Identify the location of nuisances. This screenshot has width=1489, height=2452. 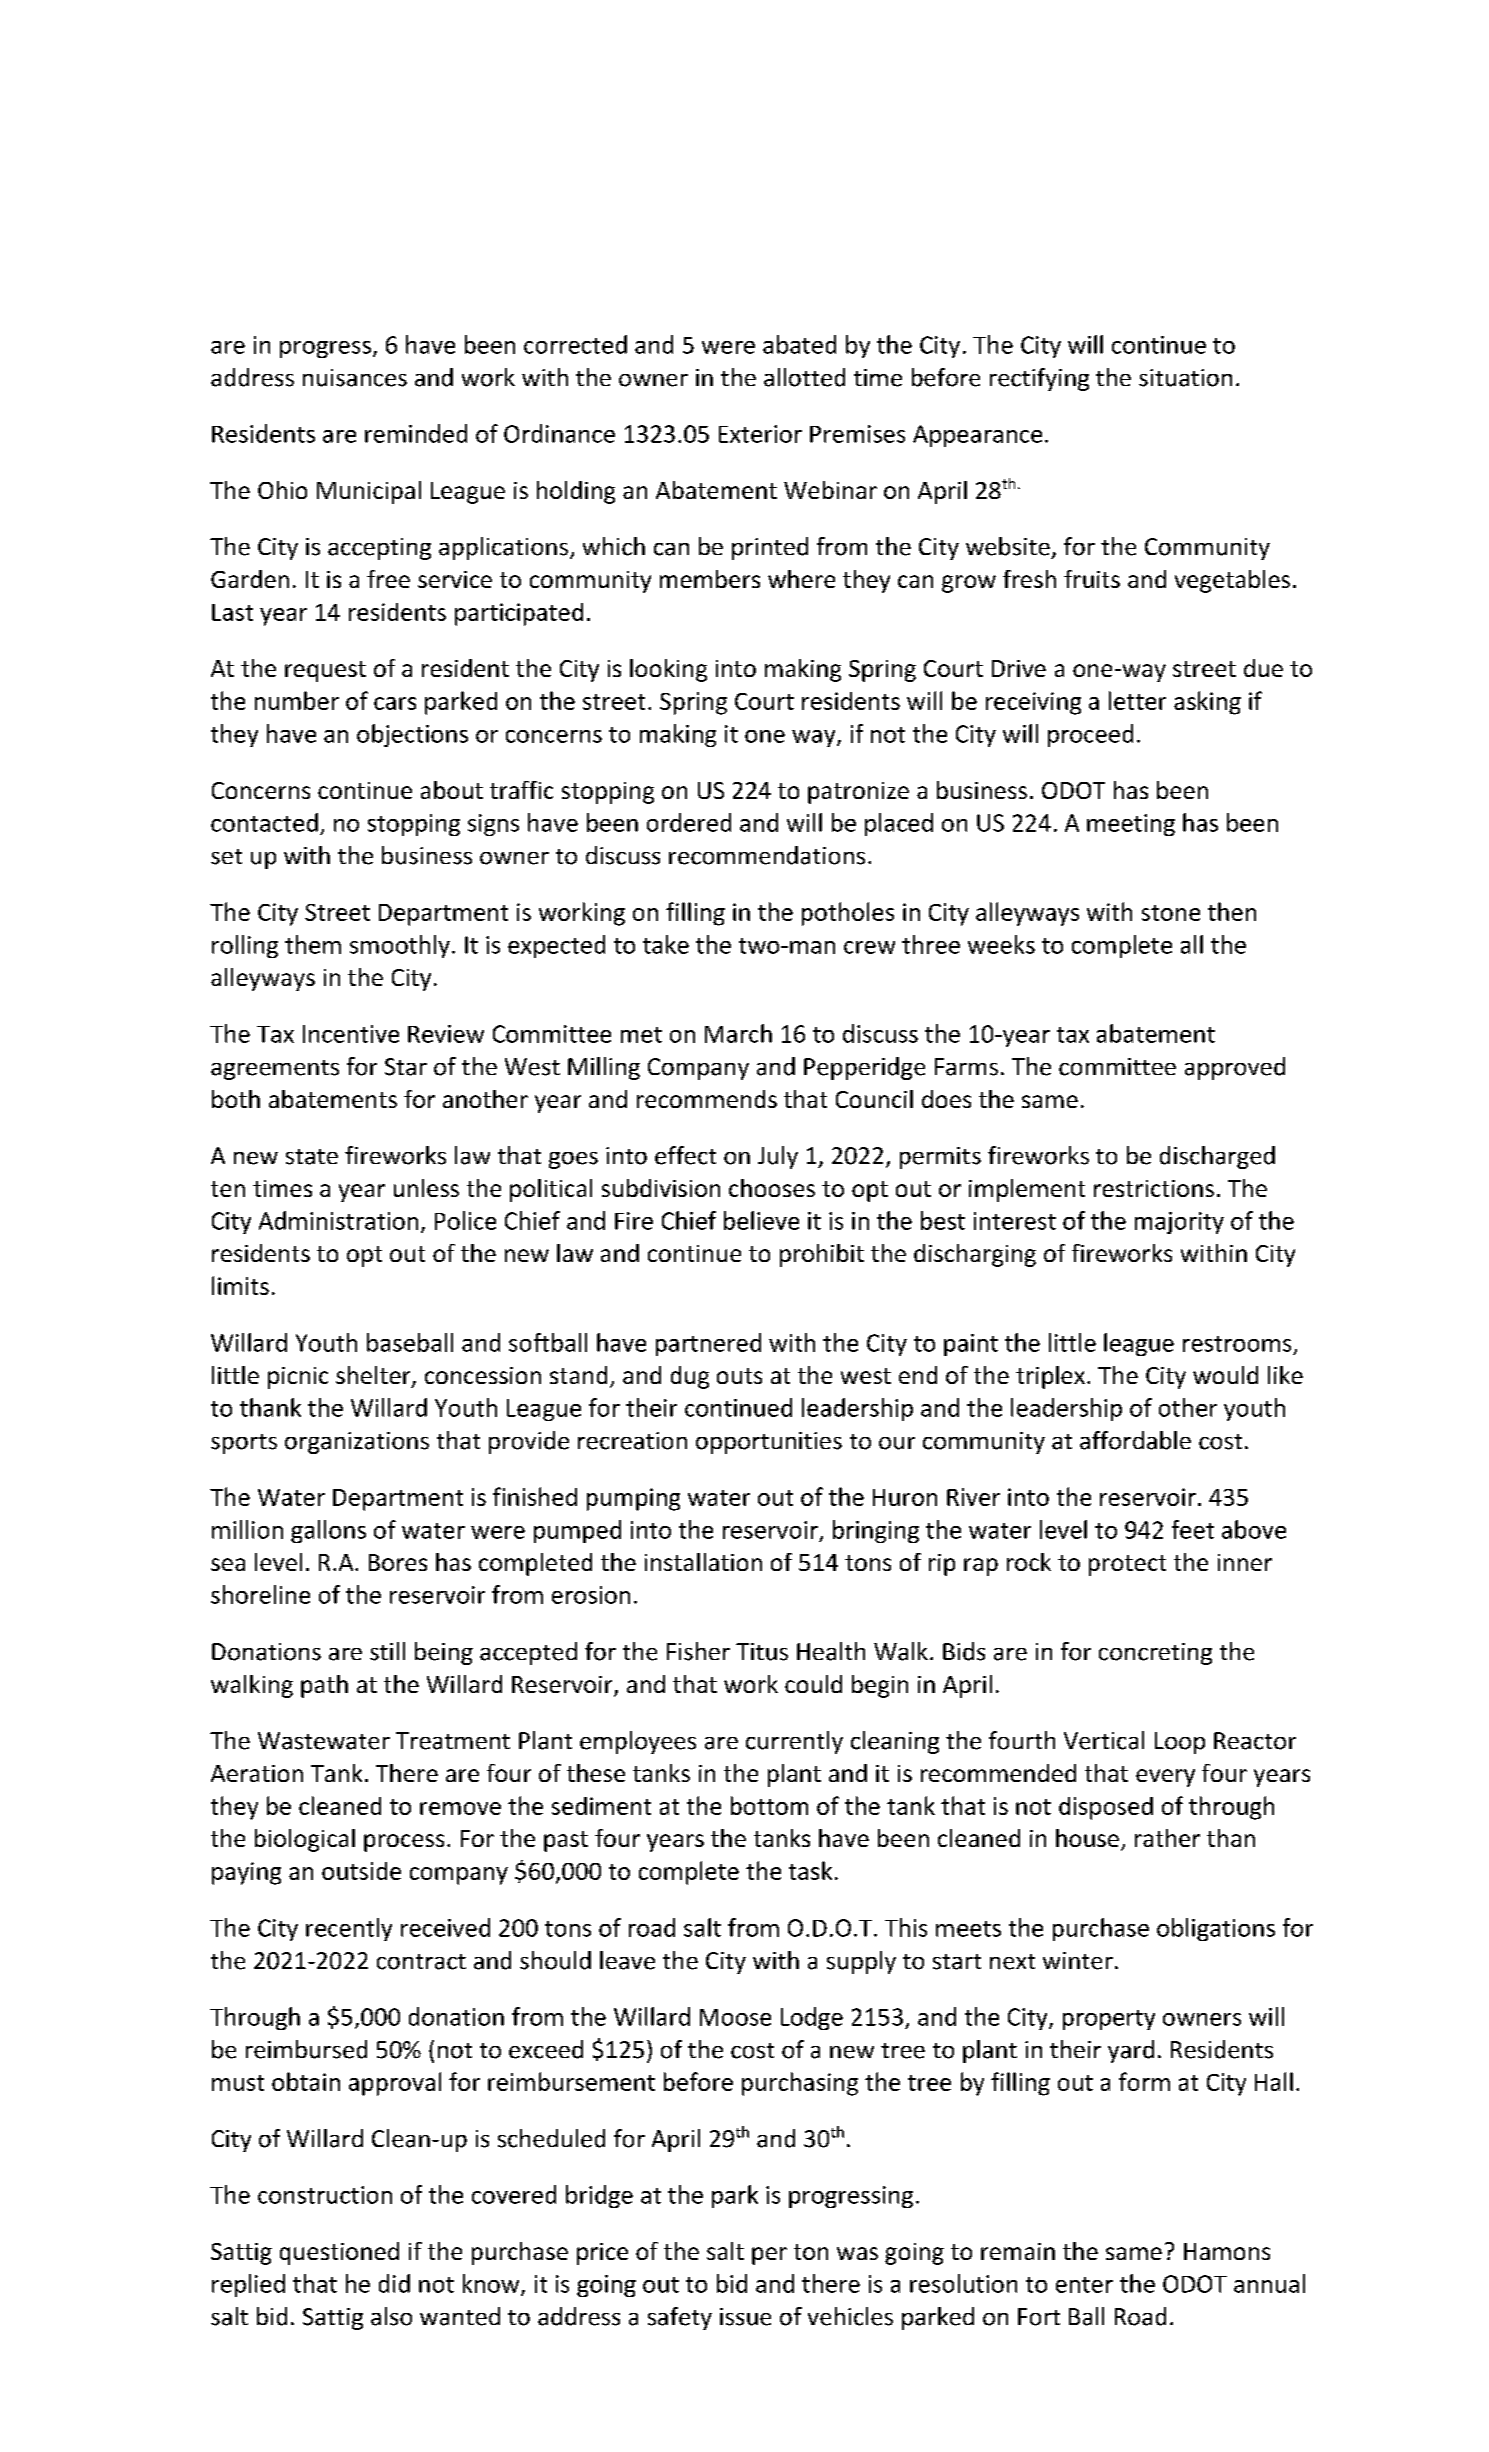
(355, 378).
